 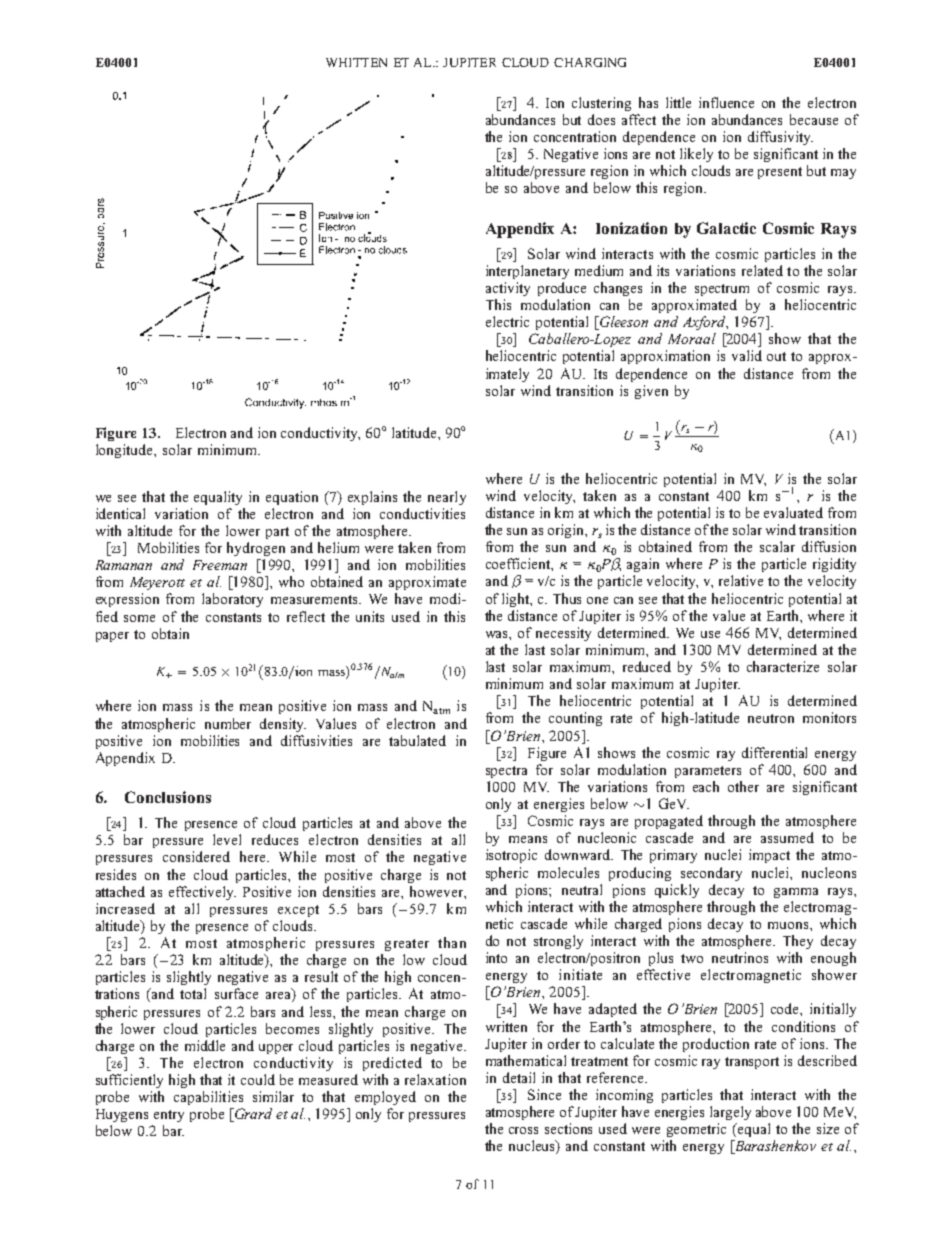 I want to click on CHARGING, so click(x=590, y=62).
